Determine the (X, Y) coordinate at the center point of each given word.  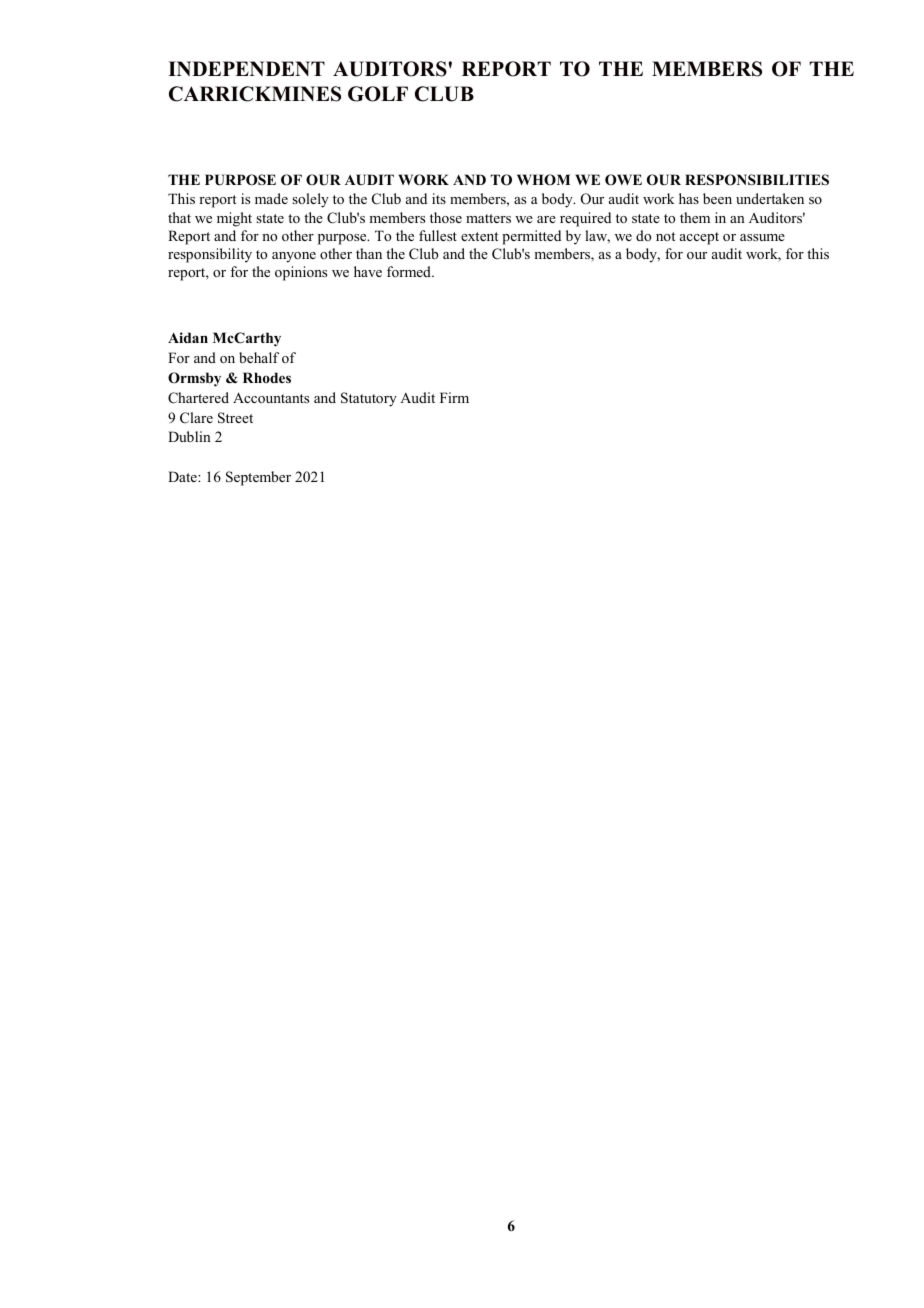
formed (410, 271)
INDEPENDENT (246, 68)
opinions (301, 273)
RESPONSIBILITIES (757, 180)
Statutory (369, 399)
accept (699, 238)
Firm (454, 397)
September (258, 478)
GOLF (378, 94)
